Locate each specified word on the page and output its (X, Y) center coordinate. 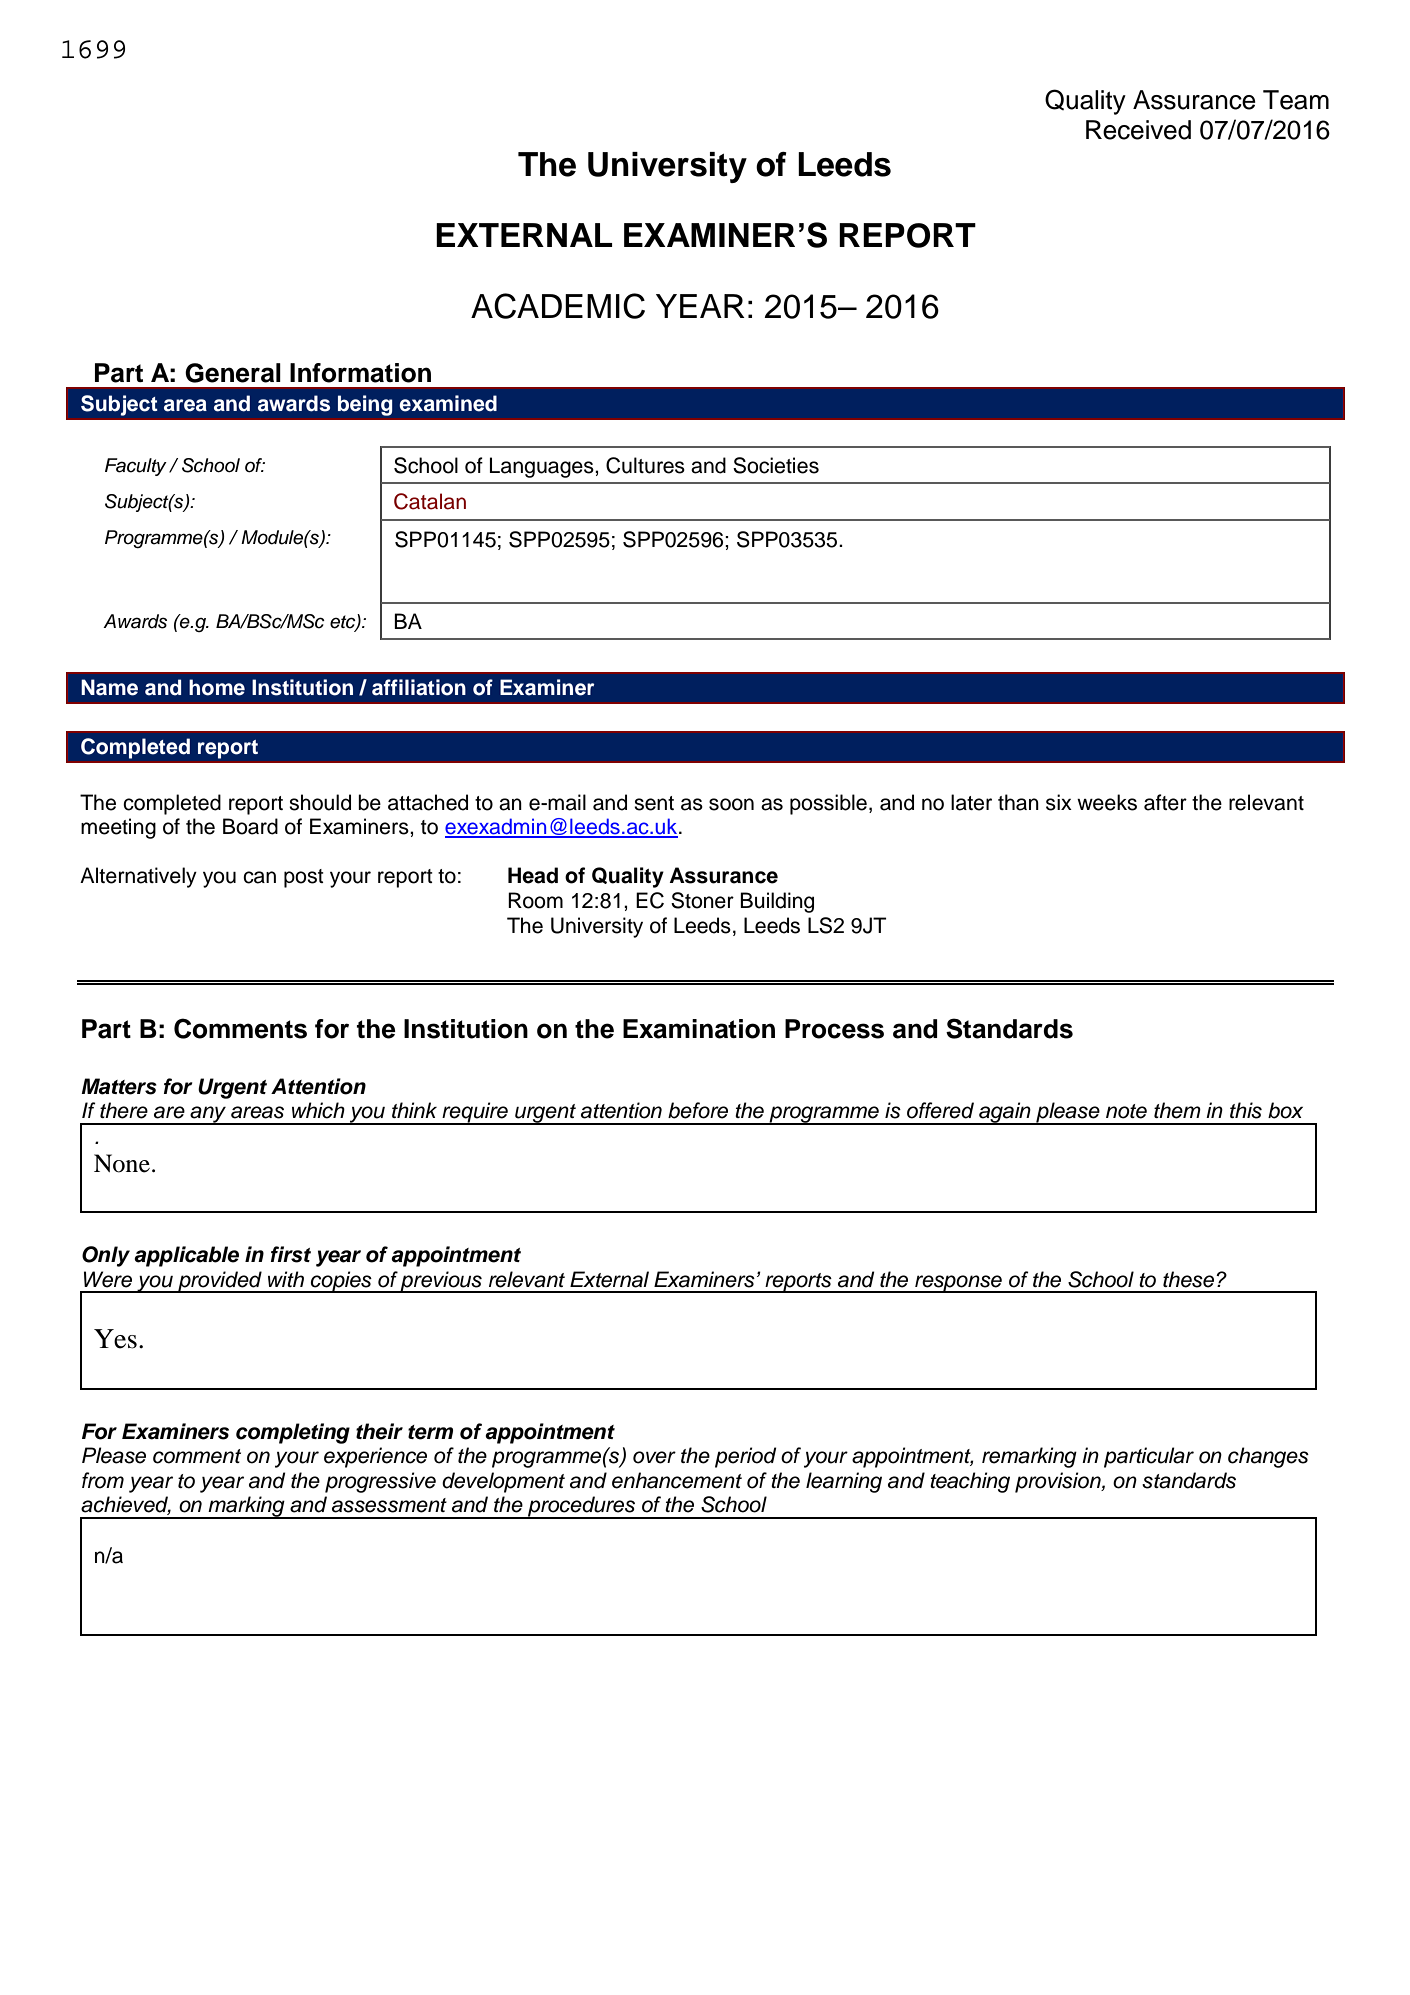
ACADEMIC (558, 306)
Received (1138, 130)
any (208, 1115)
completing (293, 1433)
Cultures (645, 465)
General (233, 373)
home (217, 687)
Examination (699, 1029)
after (1165, 802)
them (1177, 1110)
